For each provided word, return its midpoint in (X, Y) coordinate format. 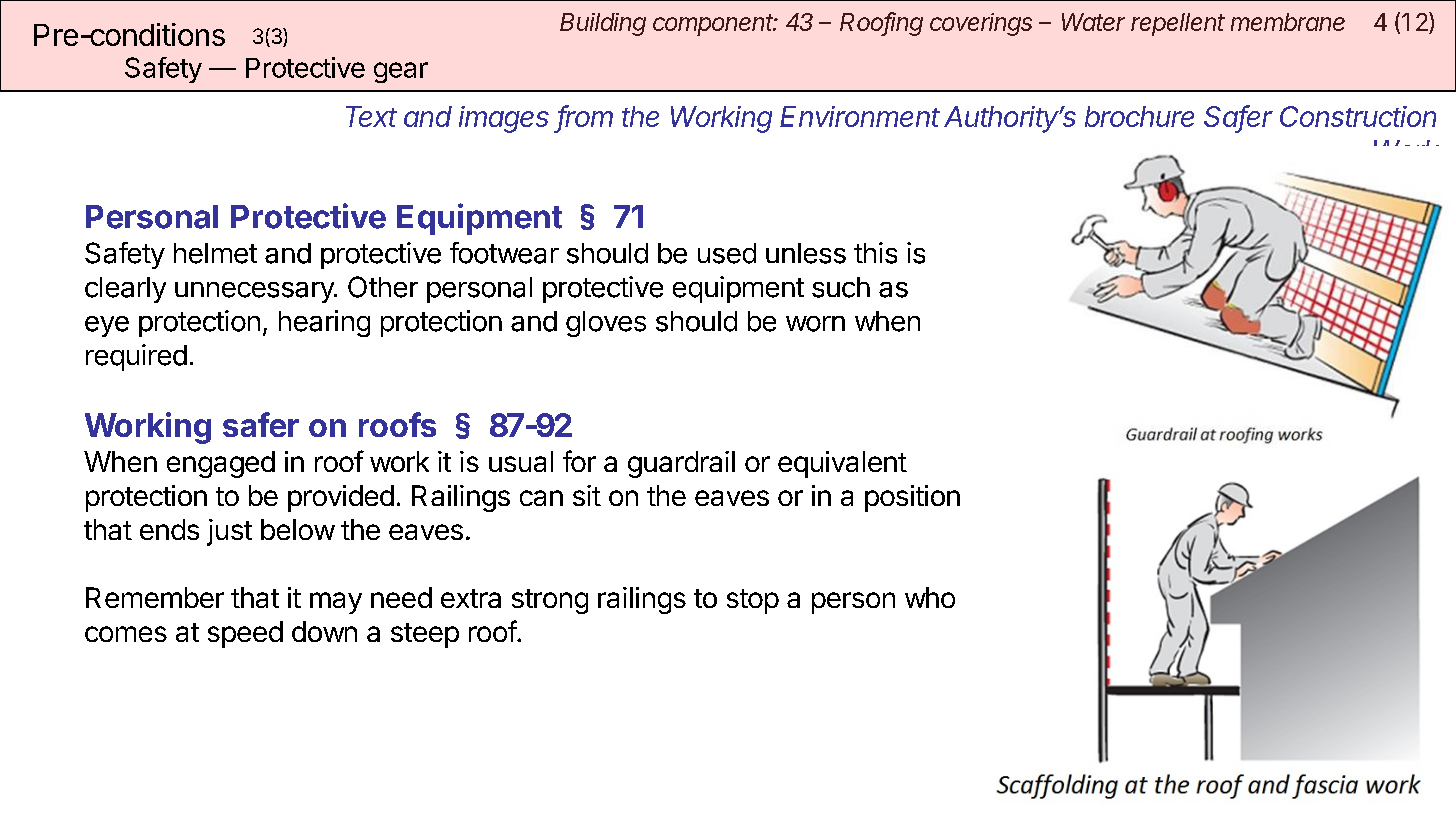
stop (753, 601)
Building (603, 24)
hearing (324, 323)
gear (401, 72)
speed (245, 634)
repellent (1178, 24)
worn (815, 324)
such (841, 287)
